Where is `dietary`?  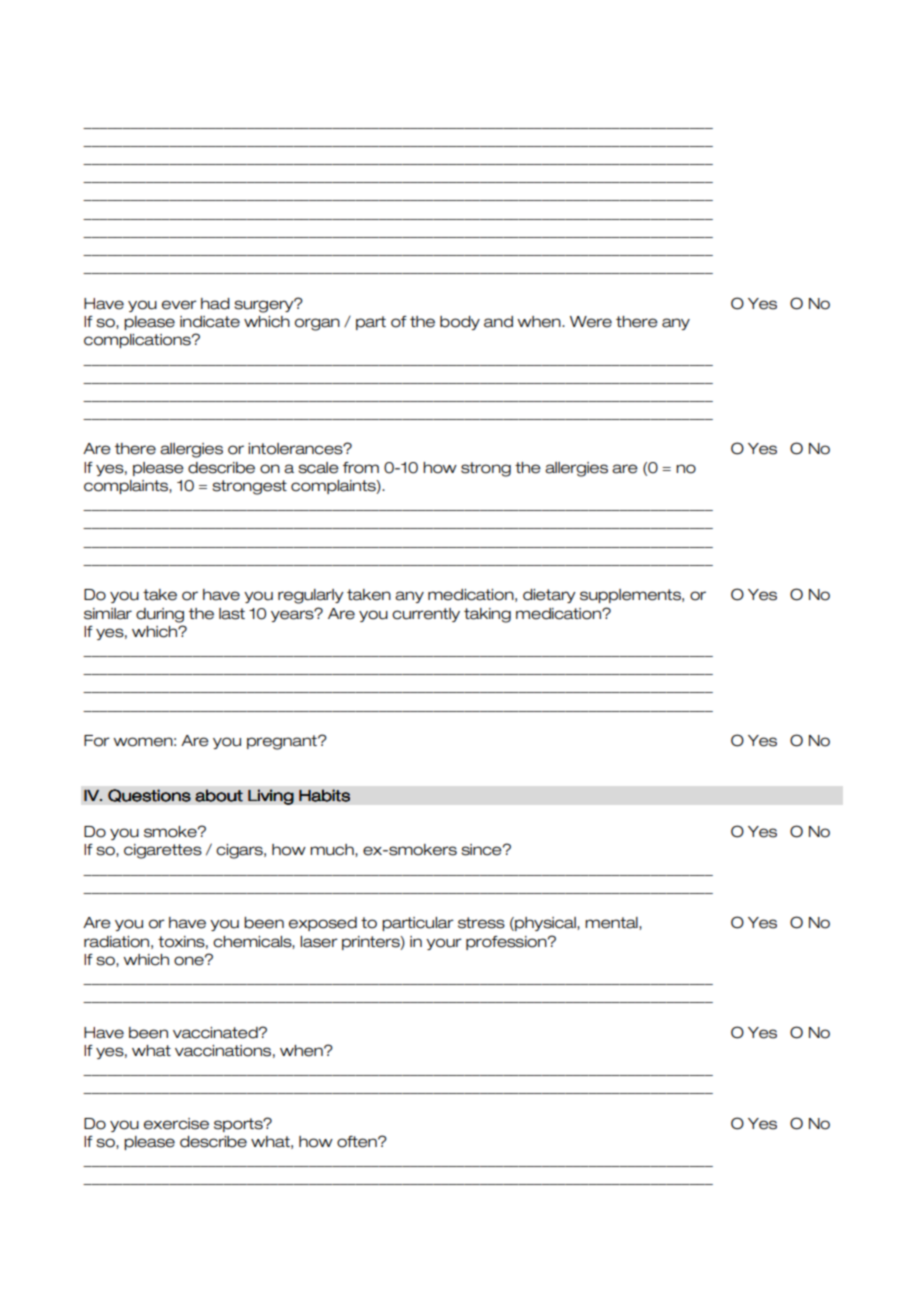 dietary is located at coordinates (549, 596).
